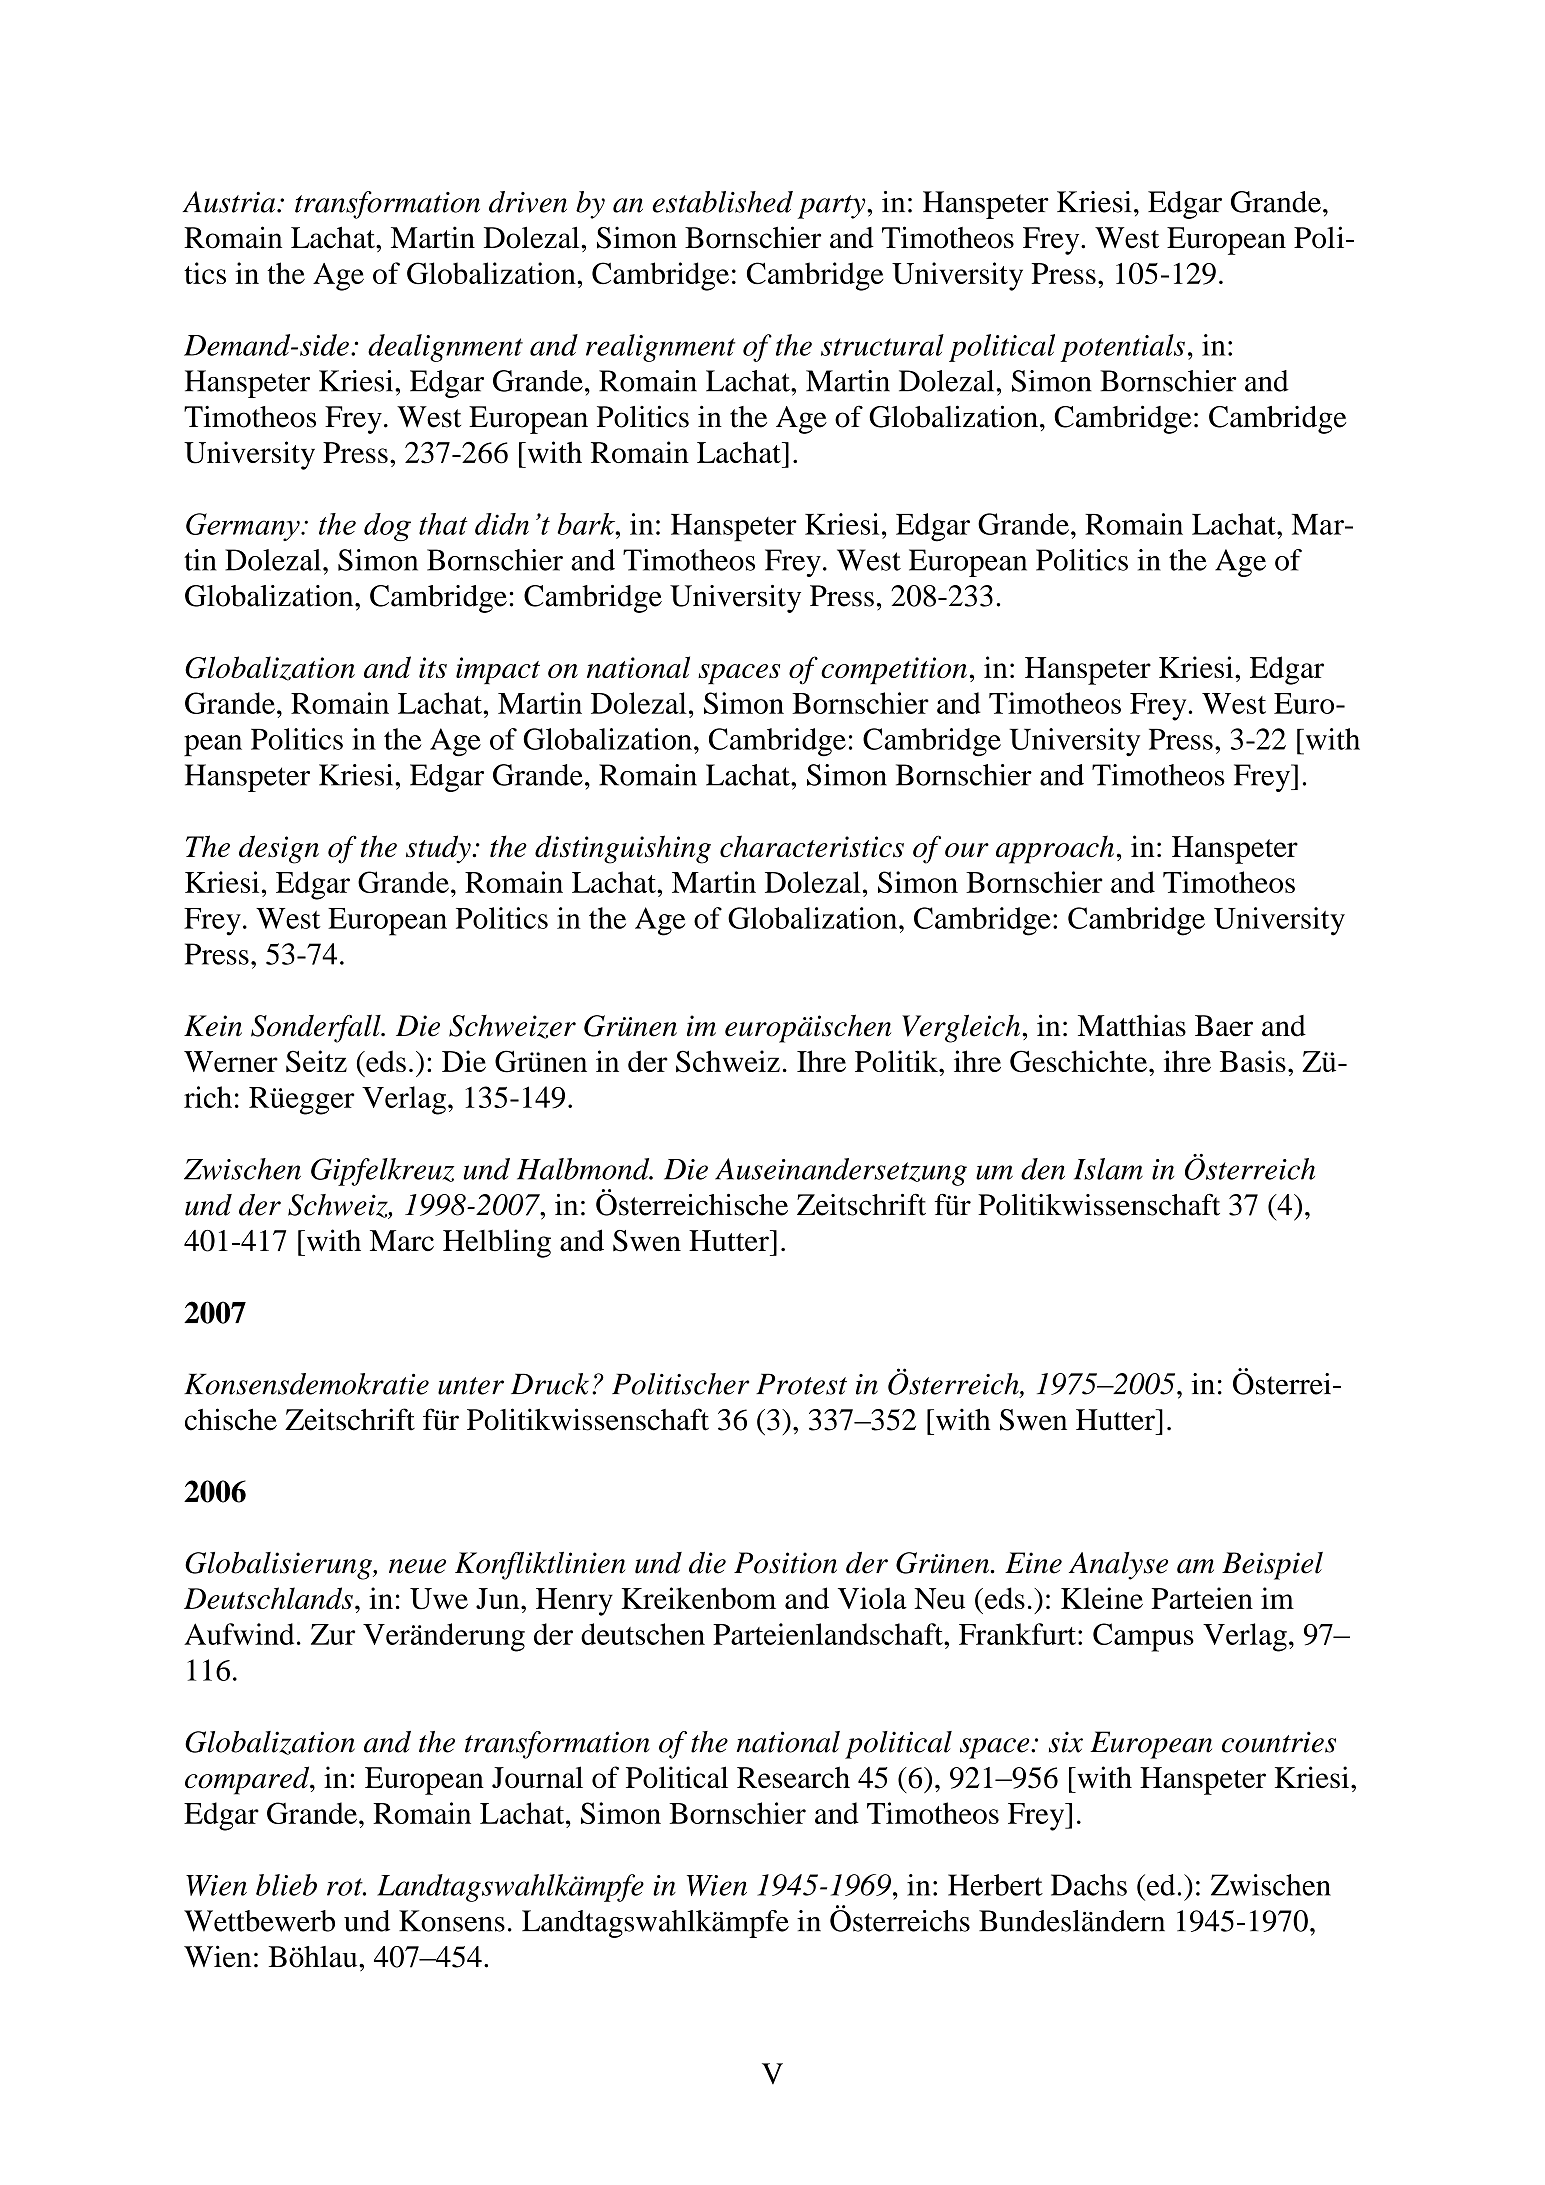 Image resolution: width=1545 pixels, height=2185 pixels. Describe the element at coordinates (279, 849) in the screenshot. I see `design` at that location.
